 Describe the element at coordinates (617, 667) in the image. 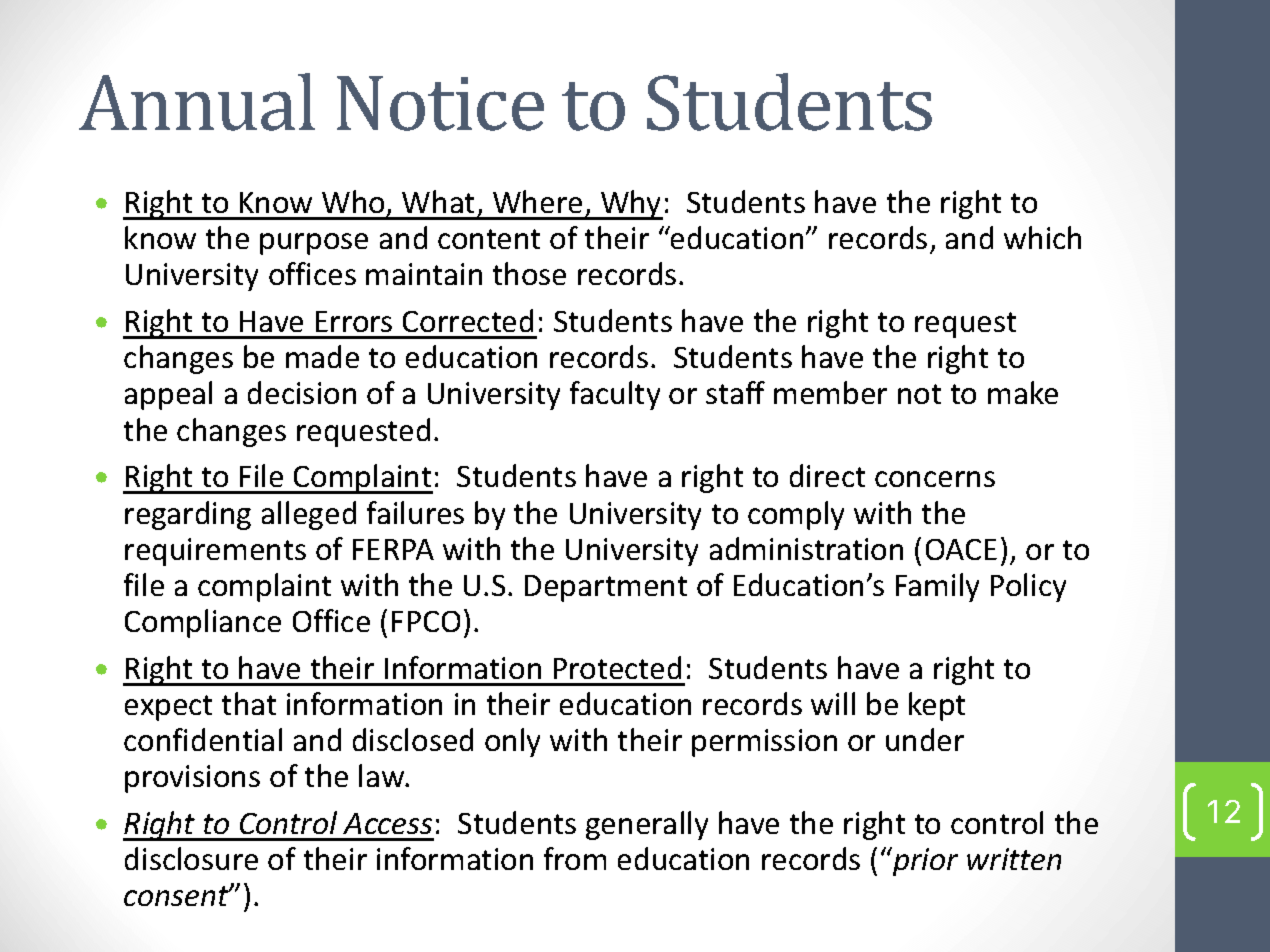

I see `Protected` at that location.
